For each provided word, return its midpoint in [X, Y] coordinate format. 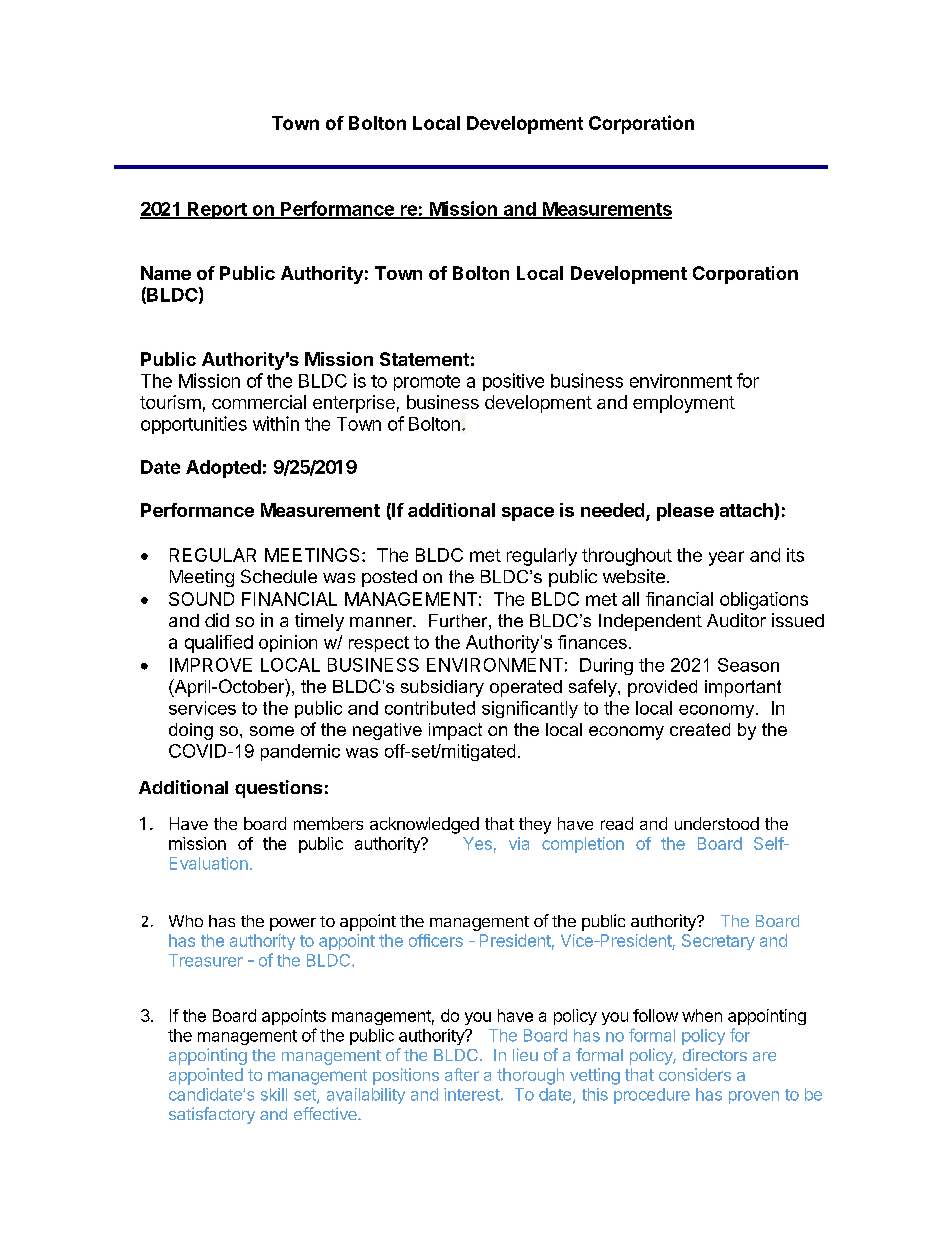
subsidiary [442, 688]
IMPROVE [211, 665]
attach [747, 511]
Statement [424, 359]
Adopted [223, 469]
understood [717, 823]
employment [684, 404]
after [462, 1074]
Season [748, 665]
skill [274, 1094]
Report [217, 210]
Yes [477, 843]
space [528, 514]
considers [695, 1074]
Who [186, 921]
